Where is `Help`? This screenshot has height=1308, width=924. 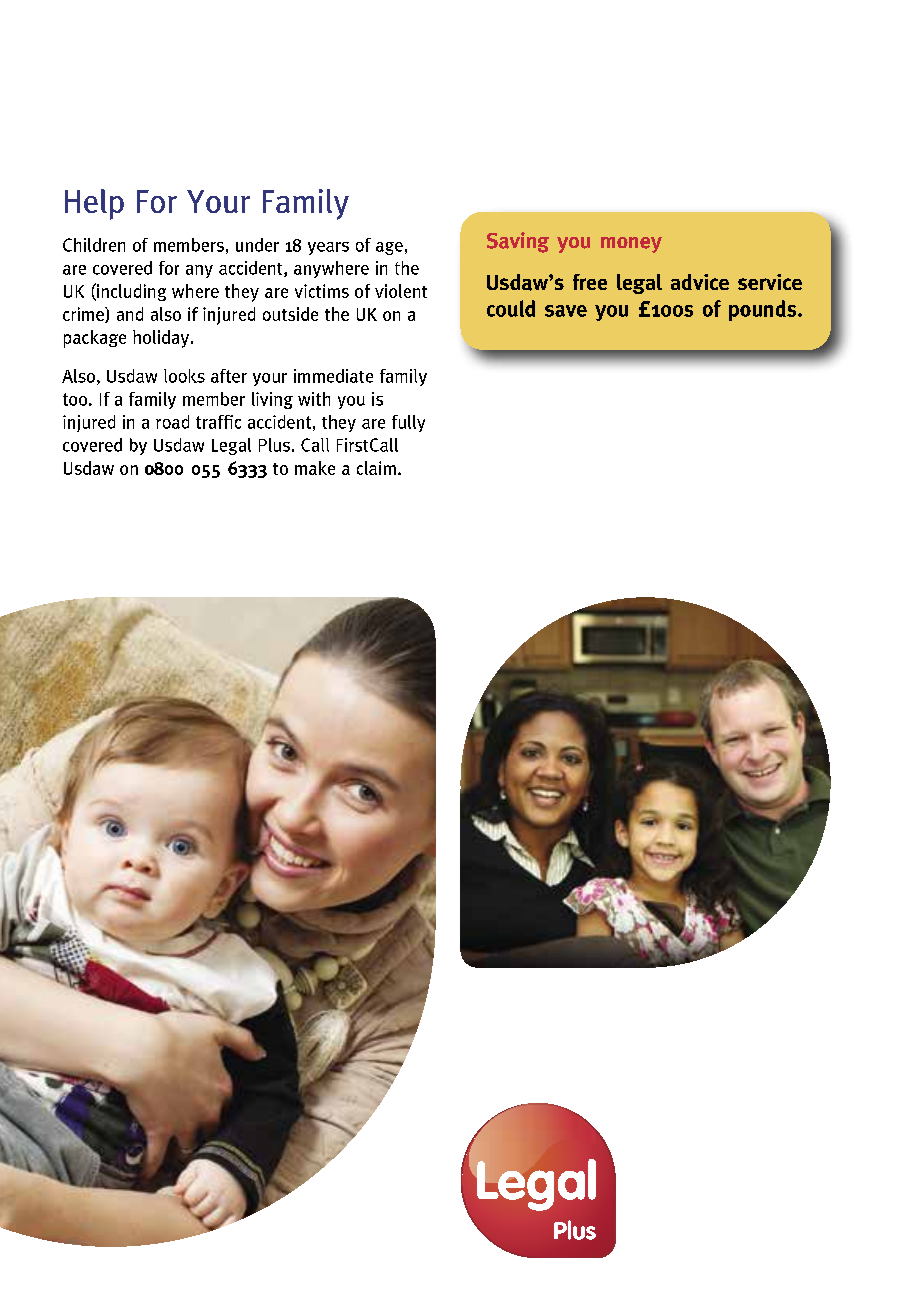 Help is located at coordinates (94, 204).
